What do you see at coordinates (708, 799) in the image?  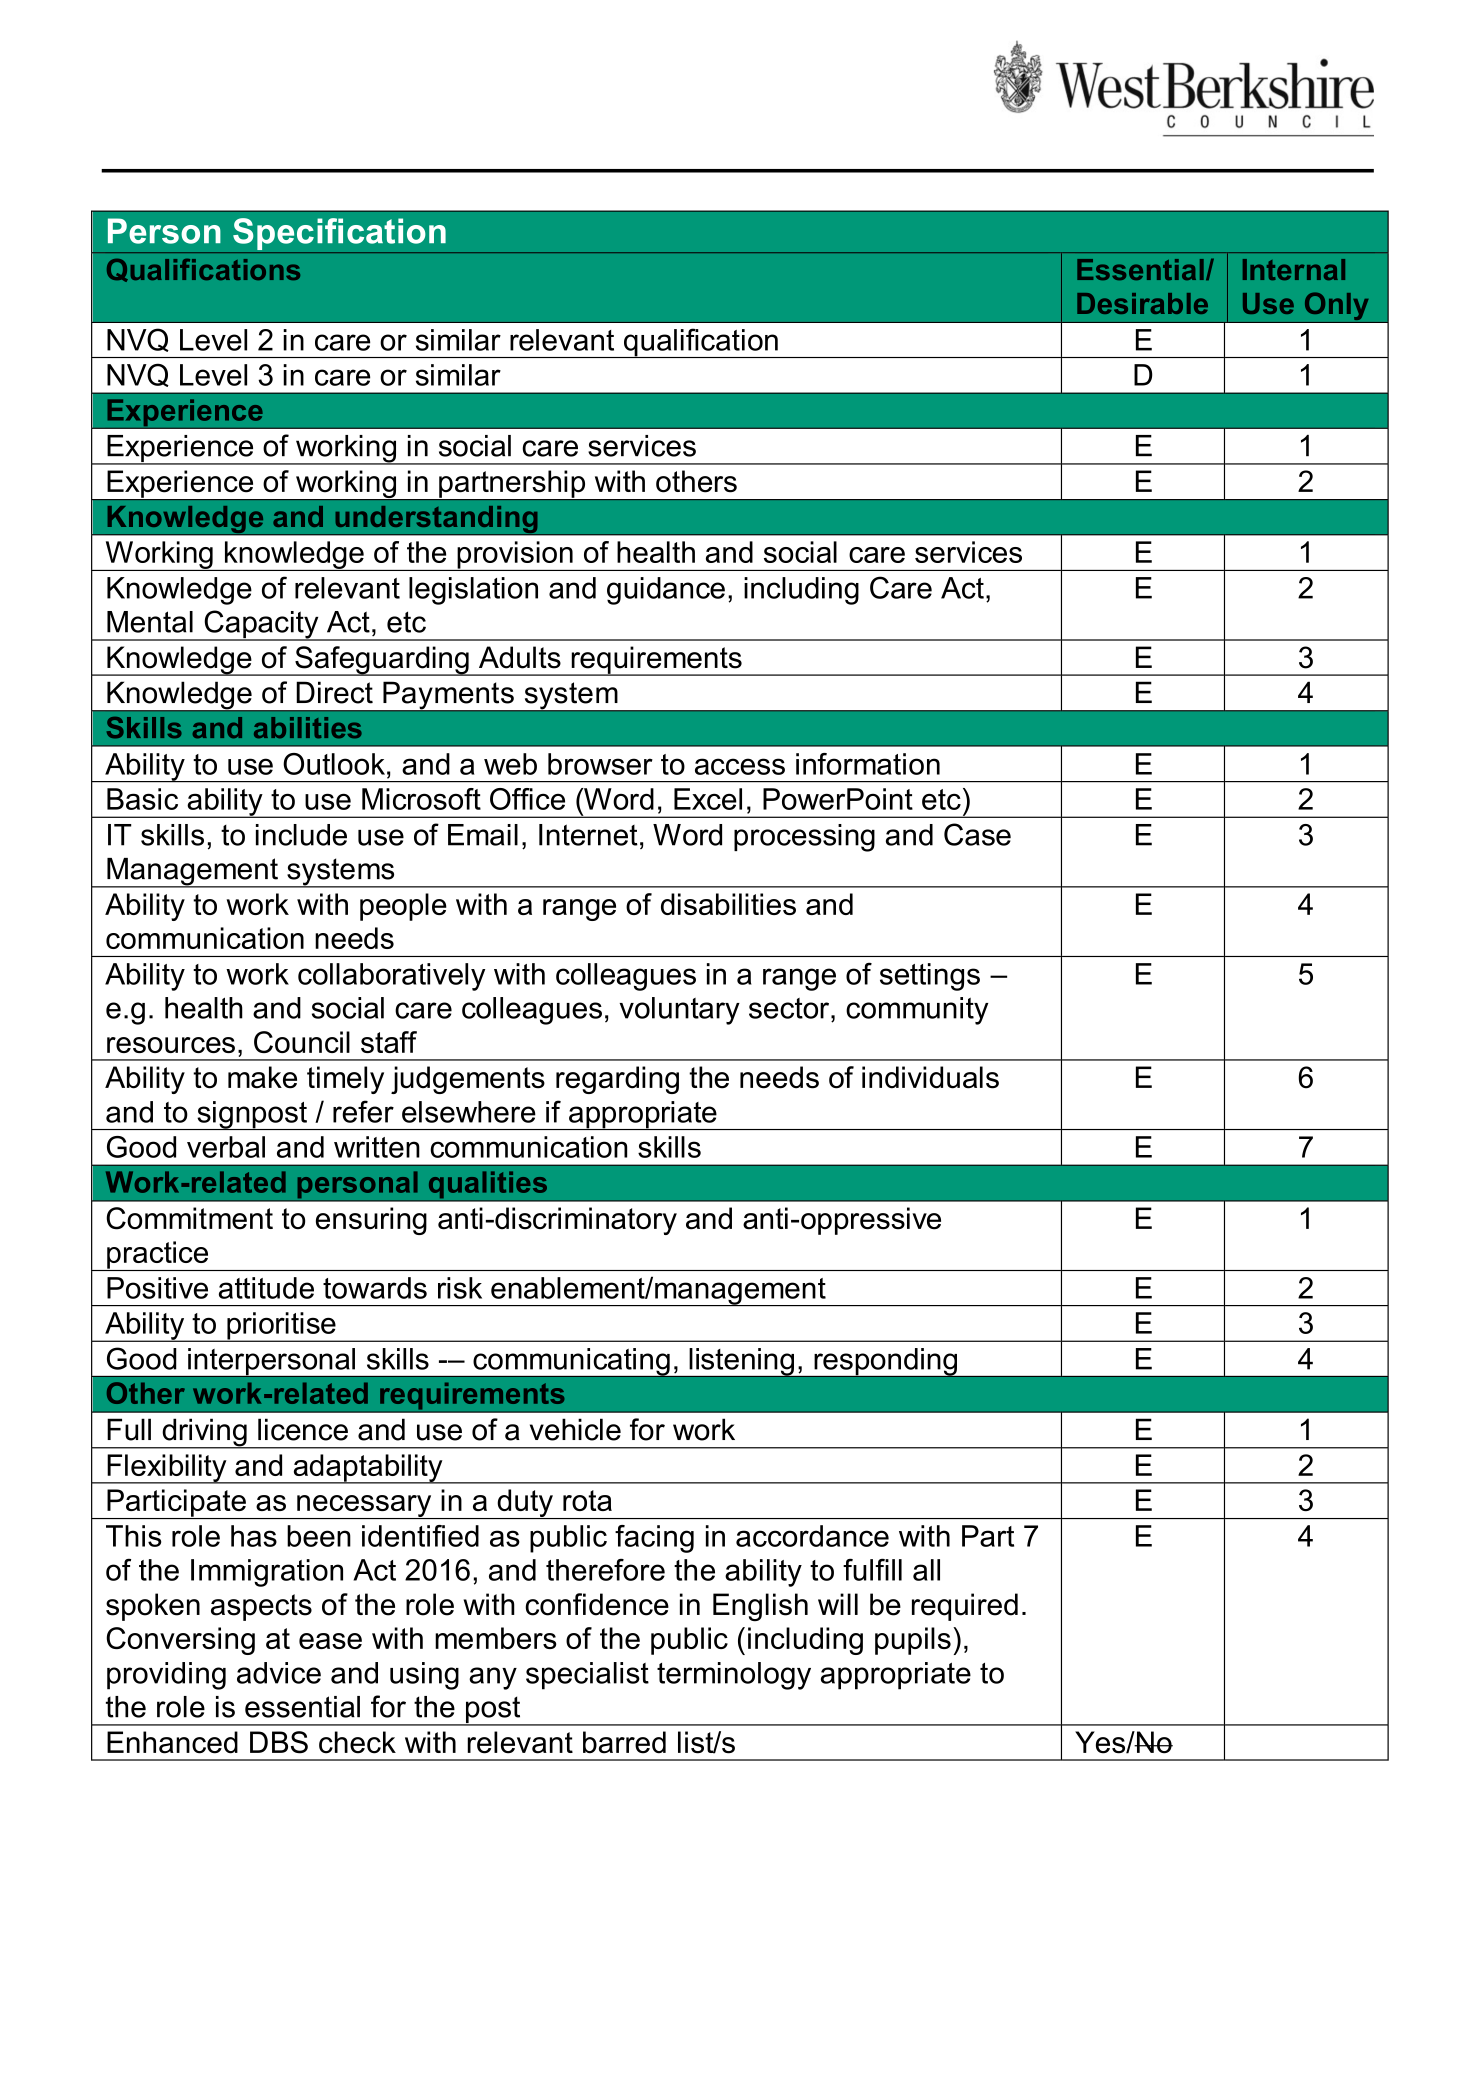 I see `Excel` at bounding box center [708, 799].
